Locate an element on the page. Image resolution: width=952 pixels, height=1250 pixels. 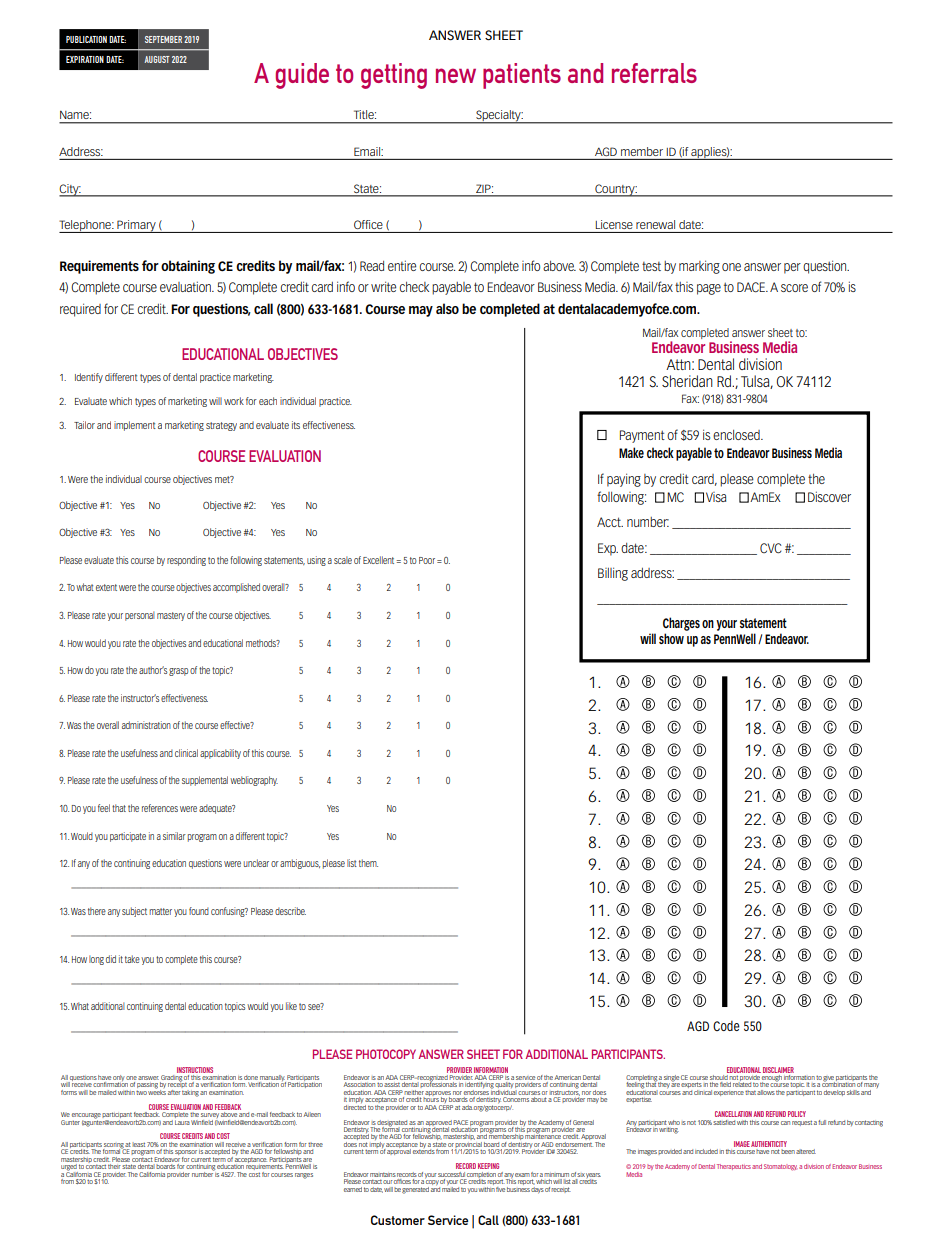
Charges is located at coordinates (681, 624).
